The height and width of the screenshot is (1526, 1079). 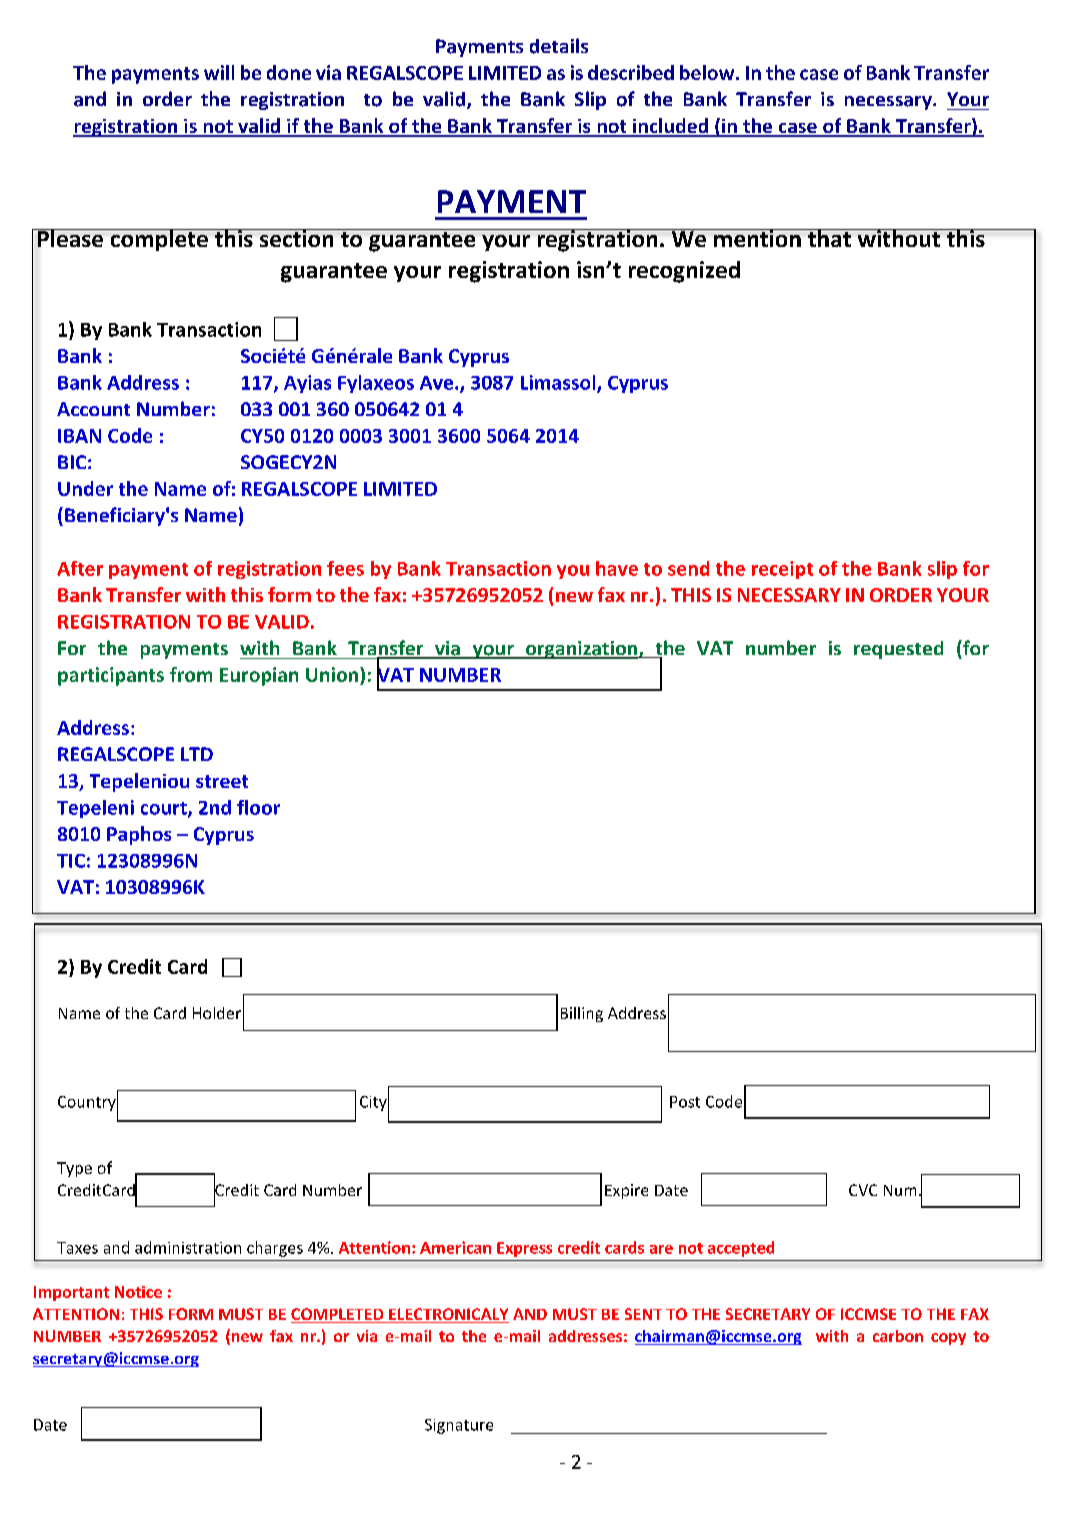 I want to click on below, so click(x=708, y=72).
